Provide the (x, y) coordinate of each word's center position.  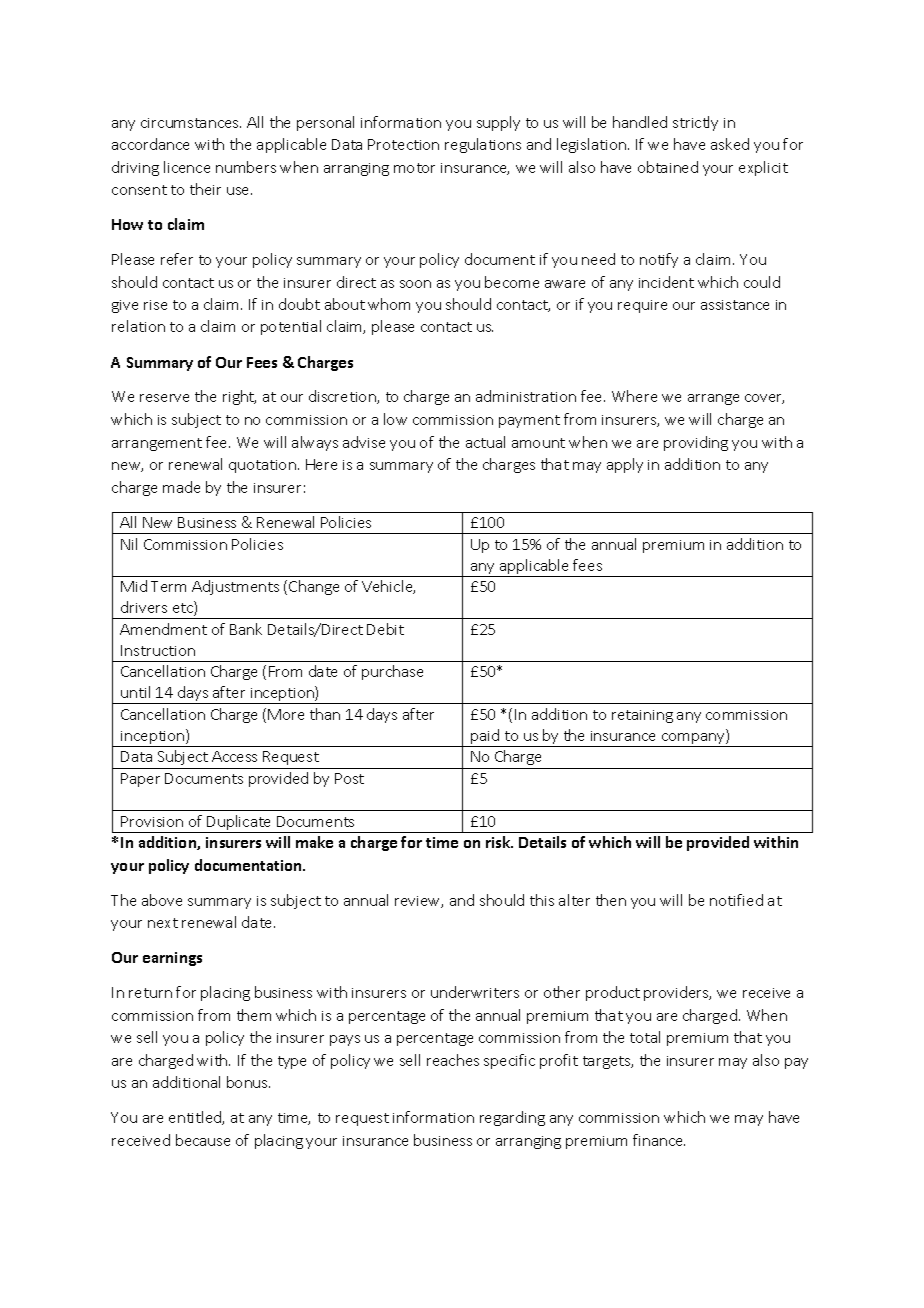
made (181, 487)
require (642, 306)
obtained (668, 167)
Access (234, 756)
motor (414, 168)
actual (485, 442)
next (163, 923)
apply (625, 465)
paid (485, 738)
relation (138, 326)
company (693, 740)
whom (389, 304)
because (203, 1140)
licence (187, 167)
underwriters (475, 992)
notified (736, 900)
